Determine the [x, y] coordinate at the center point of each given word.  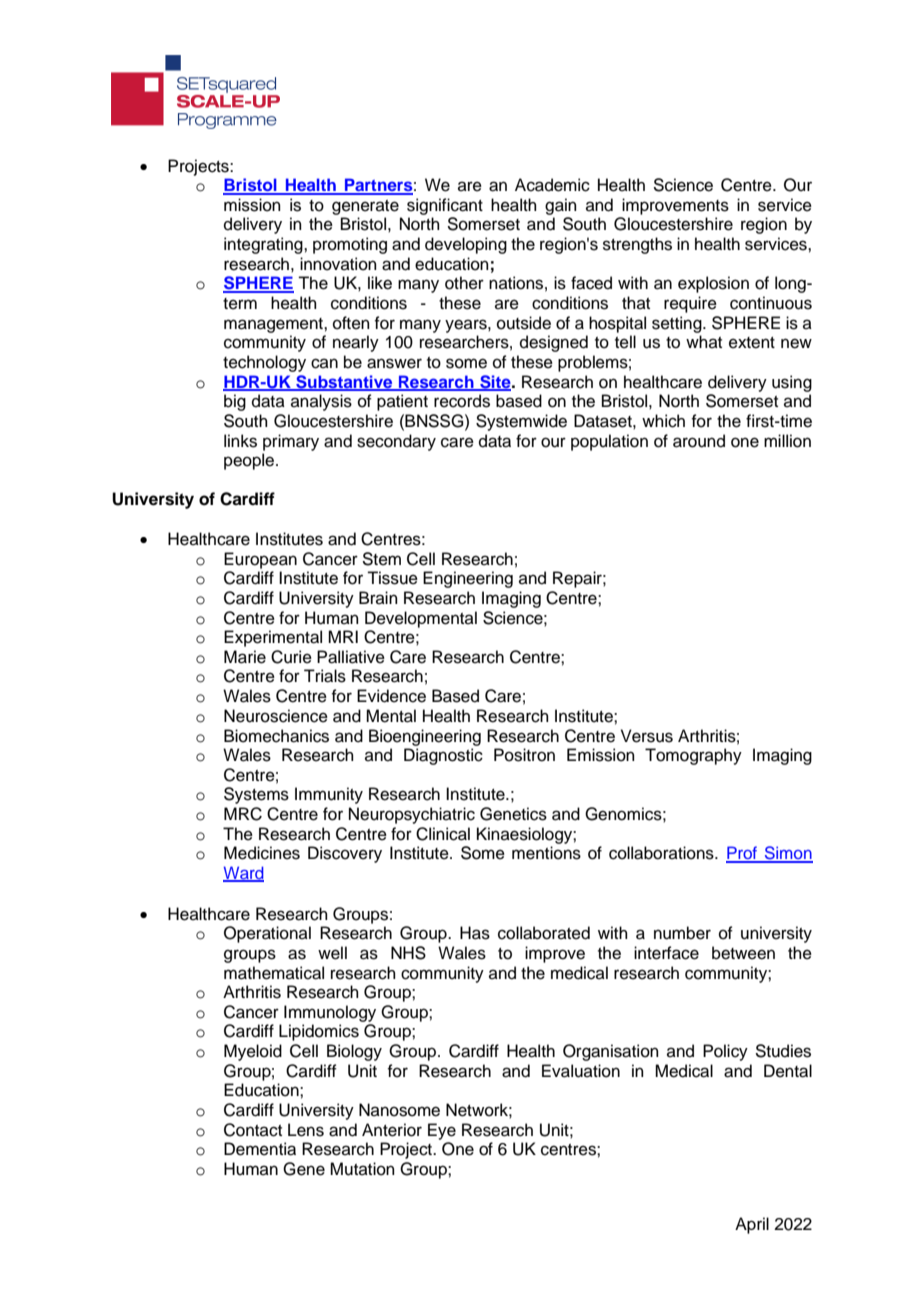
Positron [524, 755]
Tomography [693, 756]
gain [561, 206]
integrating [264, 245]
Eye [442, 1131]
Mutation [362, 1169]
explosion [713, 284]
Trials [325, 676]
